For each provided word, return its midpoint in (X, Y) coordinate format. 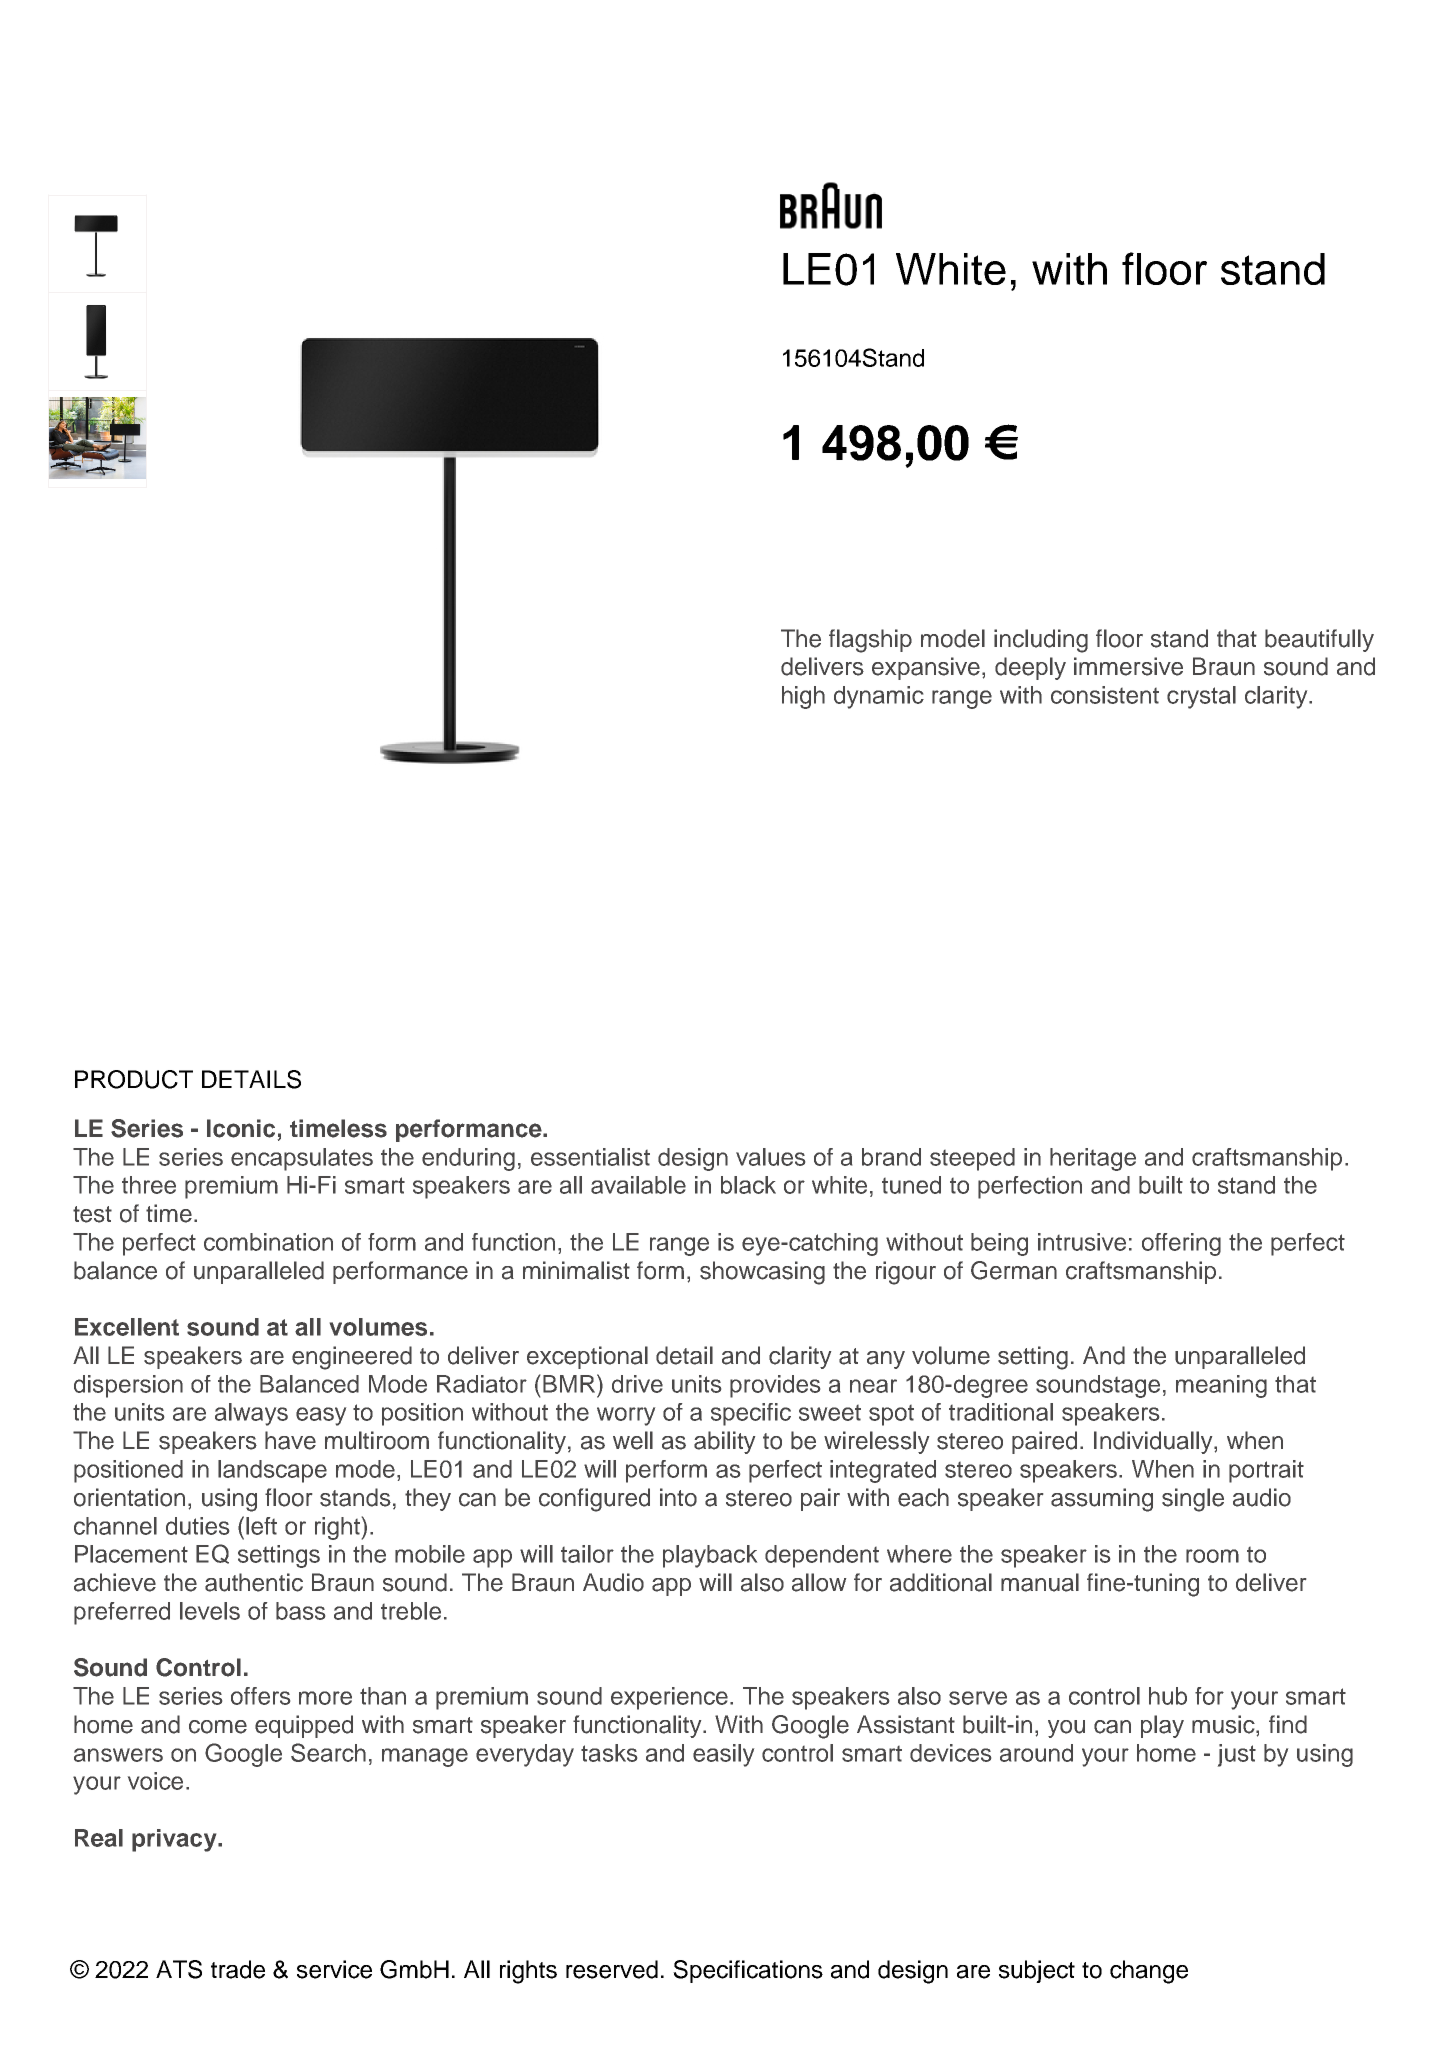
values (770, 1157)
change (1149, 1972)
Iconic (241, 1128)
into (678, 1497)
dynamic (879, 697)
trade (238, 1969)
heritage (1093, 1159)
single (1193, 1500)
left (261, 1526)
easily (723, 1755)
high (803, 697)
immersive (1128, 666)
